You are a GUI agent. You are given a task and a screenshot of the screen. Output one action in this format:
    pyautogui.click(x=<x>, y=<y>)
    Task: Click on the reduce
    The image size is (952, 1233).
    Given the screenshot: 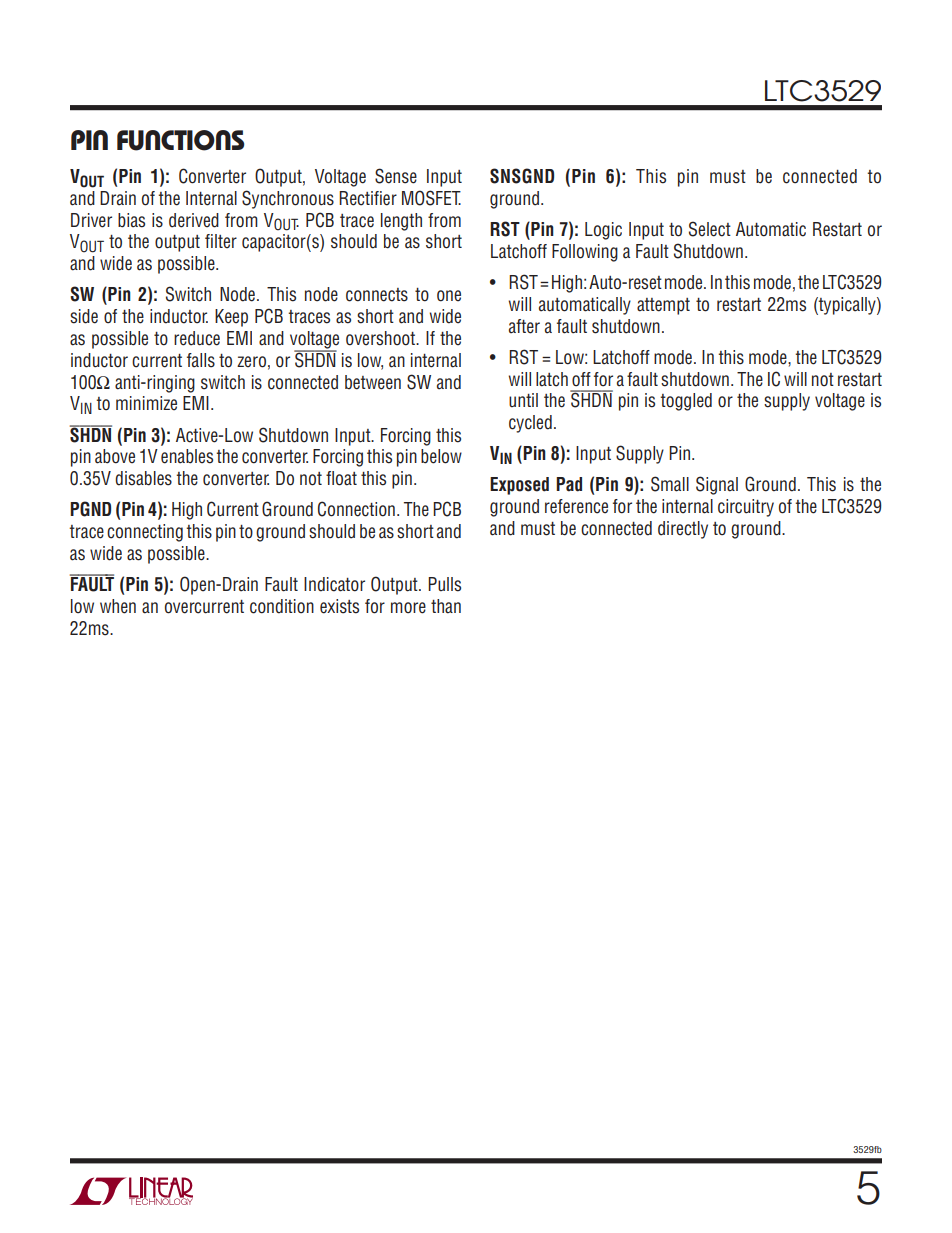 What is the action you would take?
    pyautogui.click(x=197, y=338)
